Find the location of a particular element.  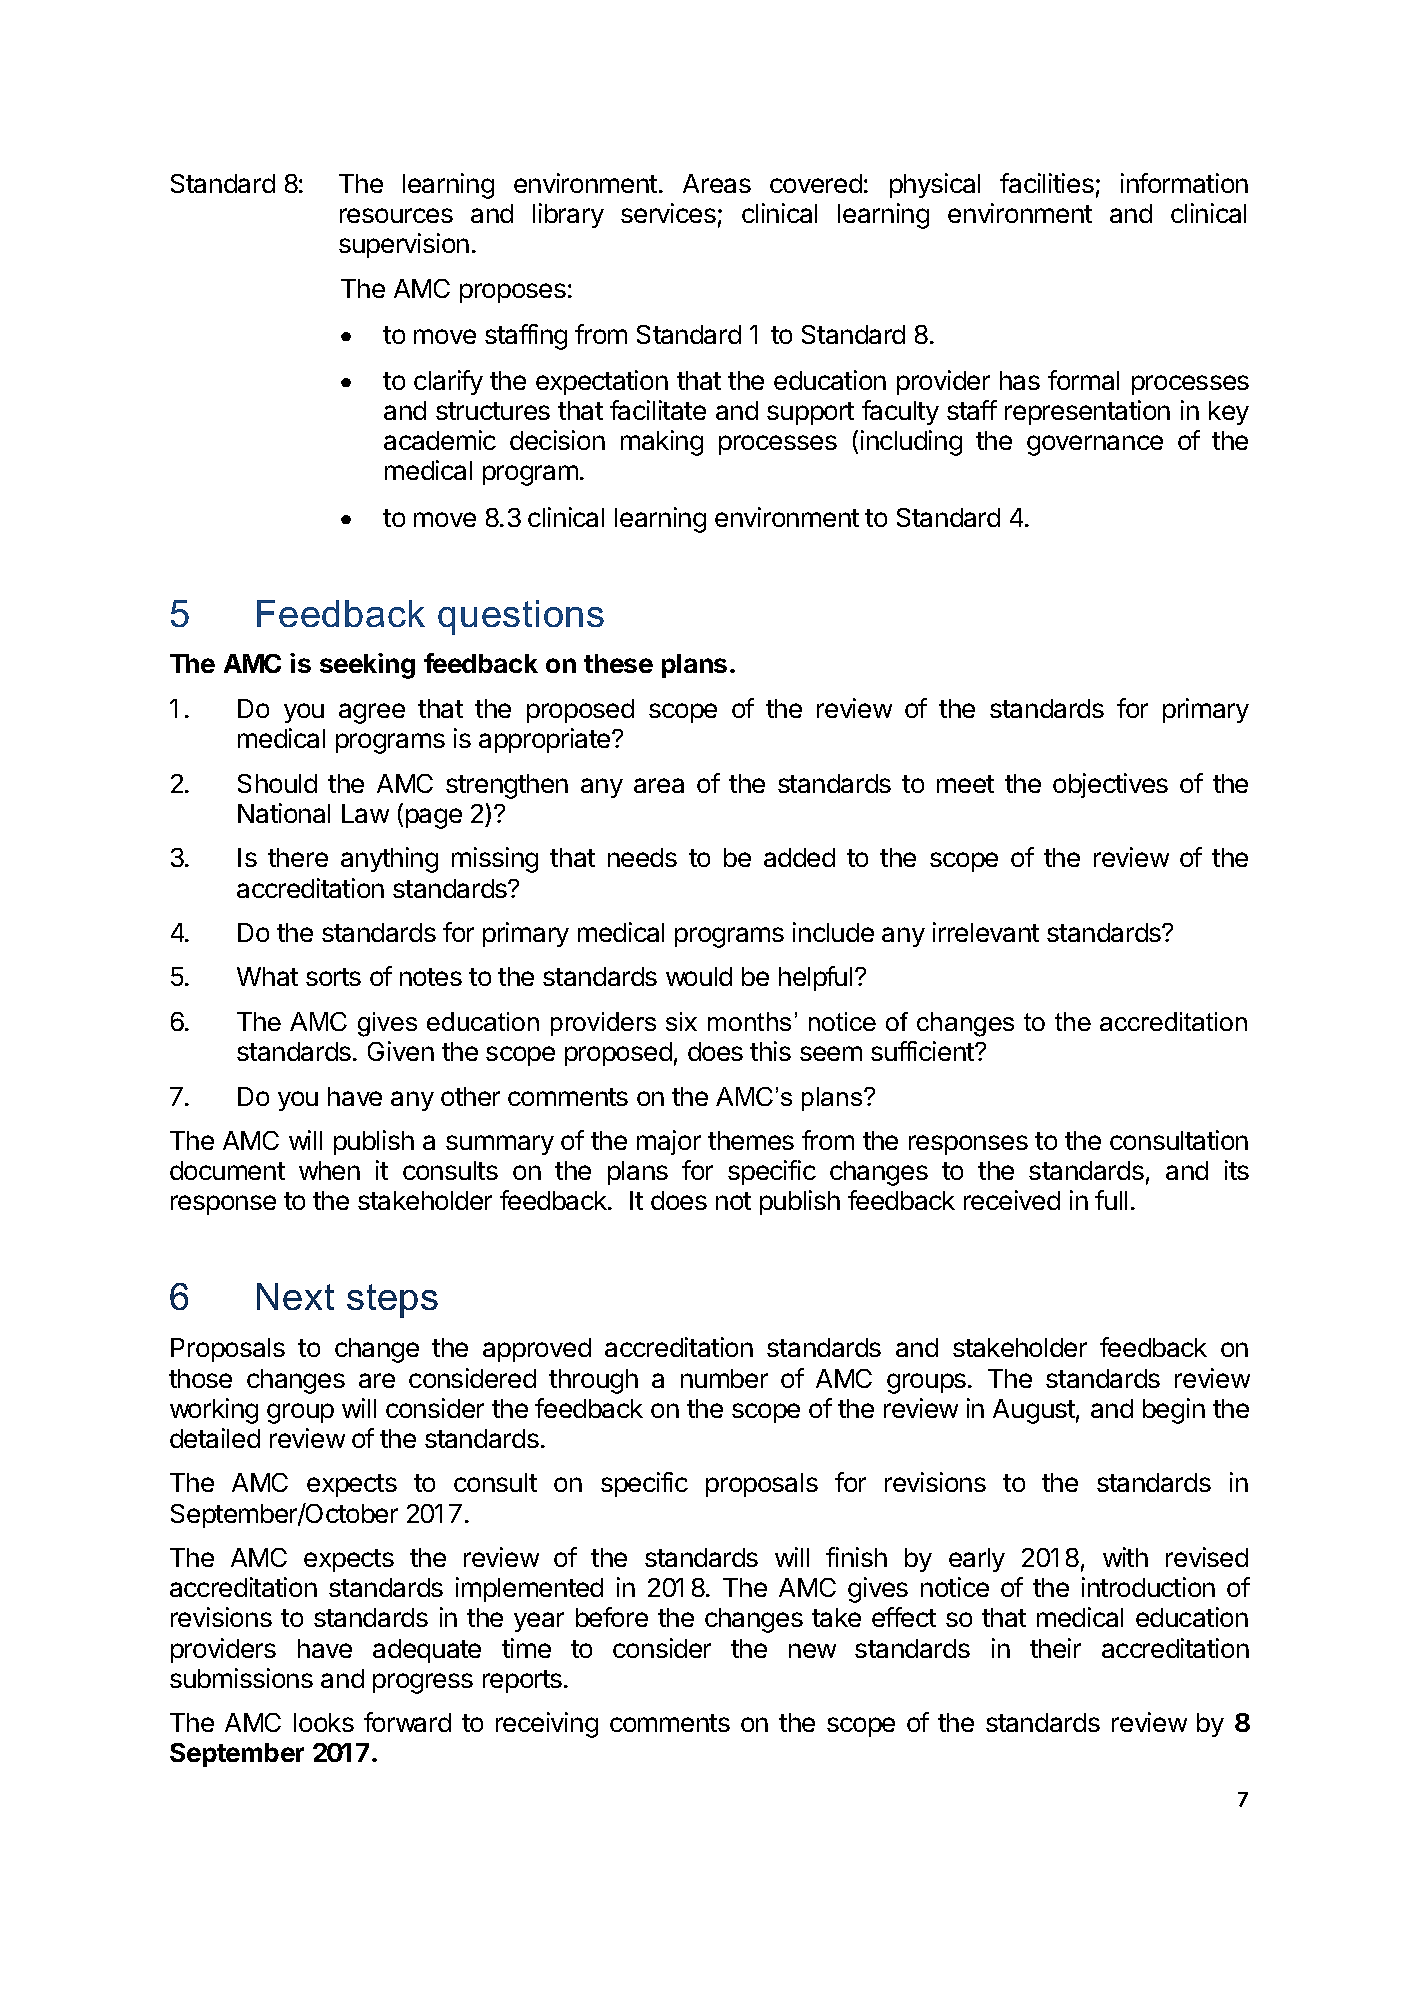

resources is located at coordinates (396, 215).
